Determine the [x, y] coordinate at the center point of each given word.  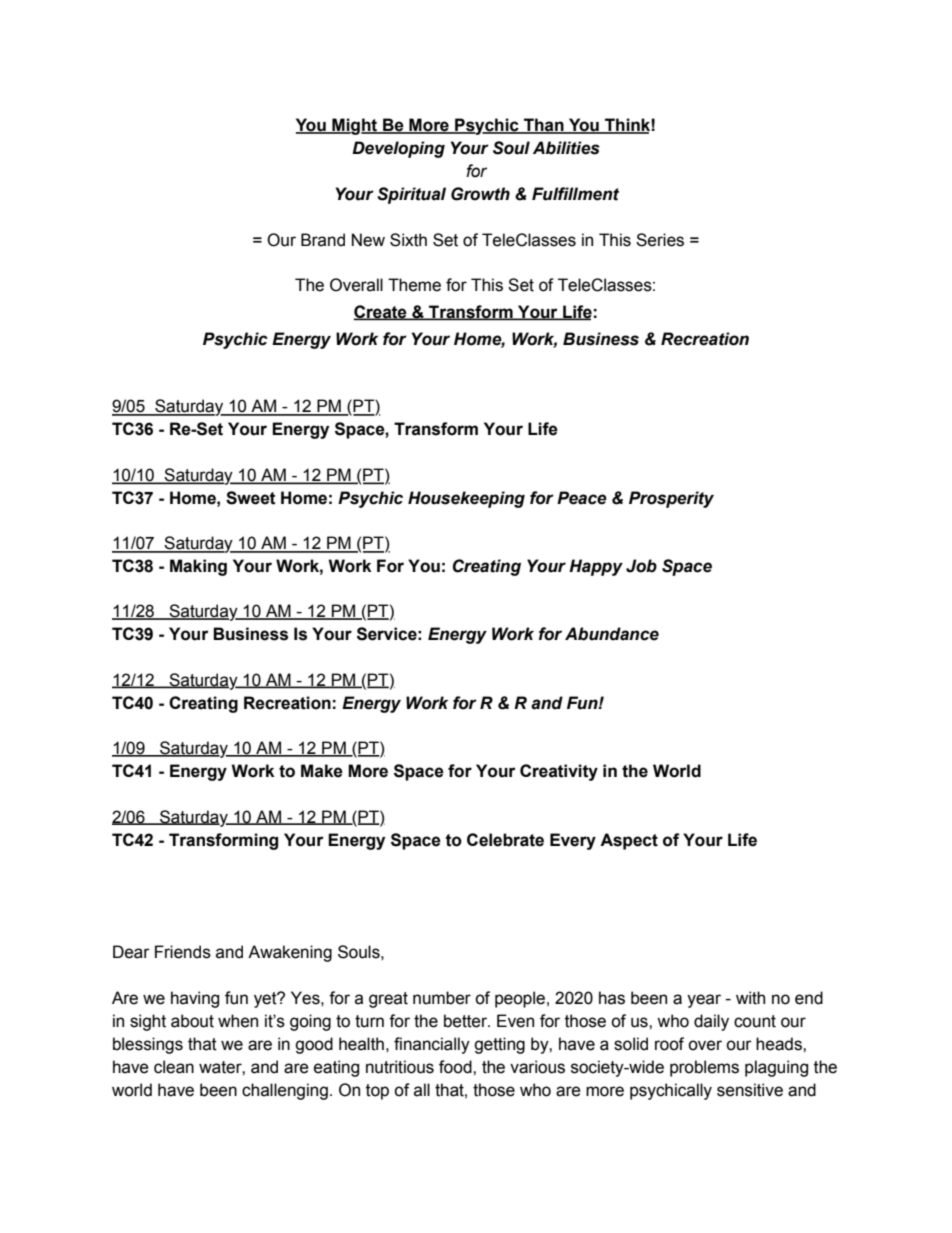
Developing [398, 149]
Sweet [251, 498]
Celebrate [505, 840]
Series [660, 240]
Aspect [629, 841]
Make [322, 771]
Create [381, 312]
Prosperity [671, 499]
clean [174, 1067]
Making [198, 567]
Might [355, 126]
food [456, 1067]
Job [641, 566]
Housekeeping [466, 499]
